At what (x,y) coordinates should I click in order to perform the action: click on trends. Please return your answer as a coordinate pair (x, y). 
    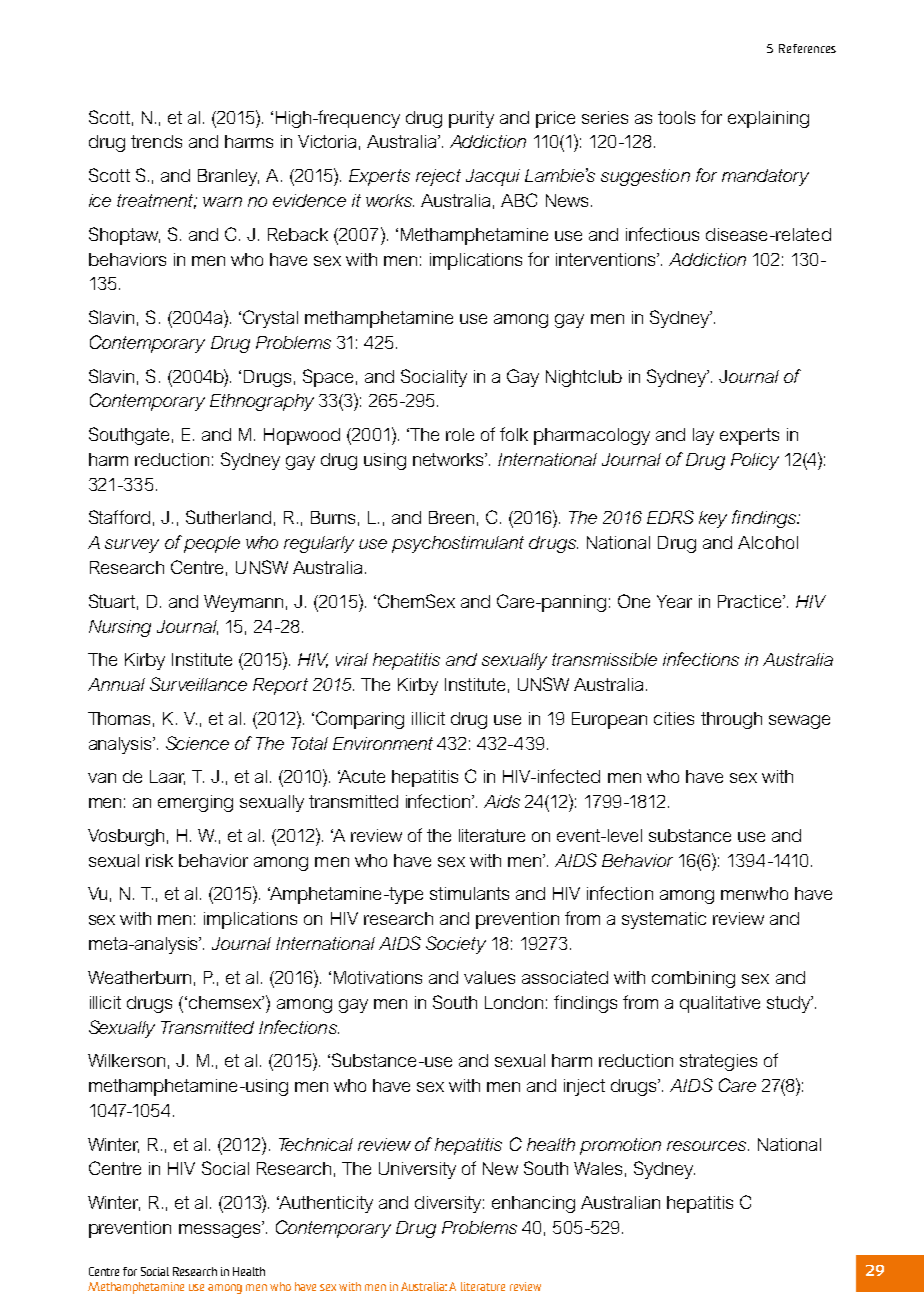
    Looking at the image, I should click on (156, 141).
